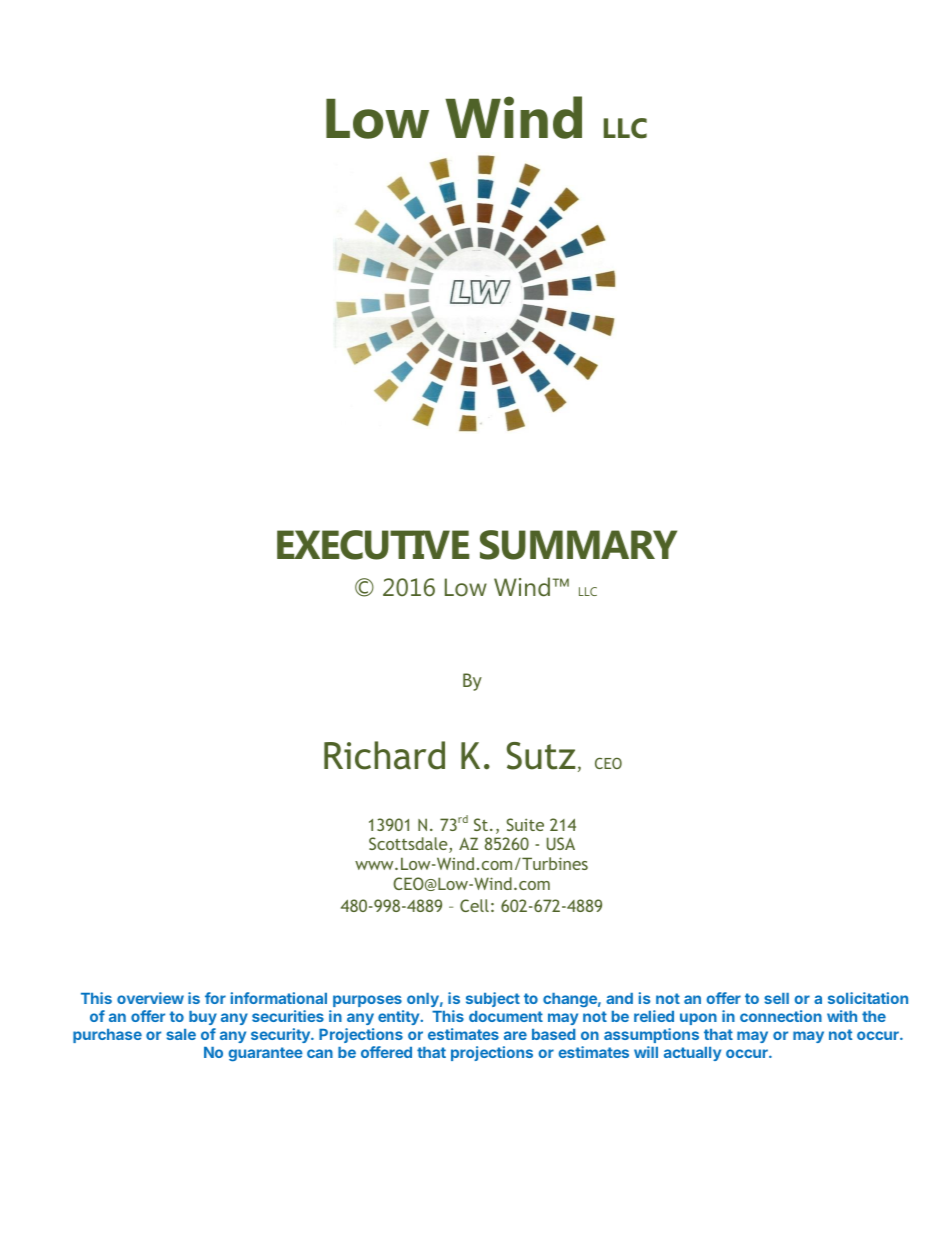 The width and height of the image is (952, 1233). What do you see at coordinates (373, 545) in the image?
I see `EXECUTIVE` at bounding box center [373, 545].
